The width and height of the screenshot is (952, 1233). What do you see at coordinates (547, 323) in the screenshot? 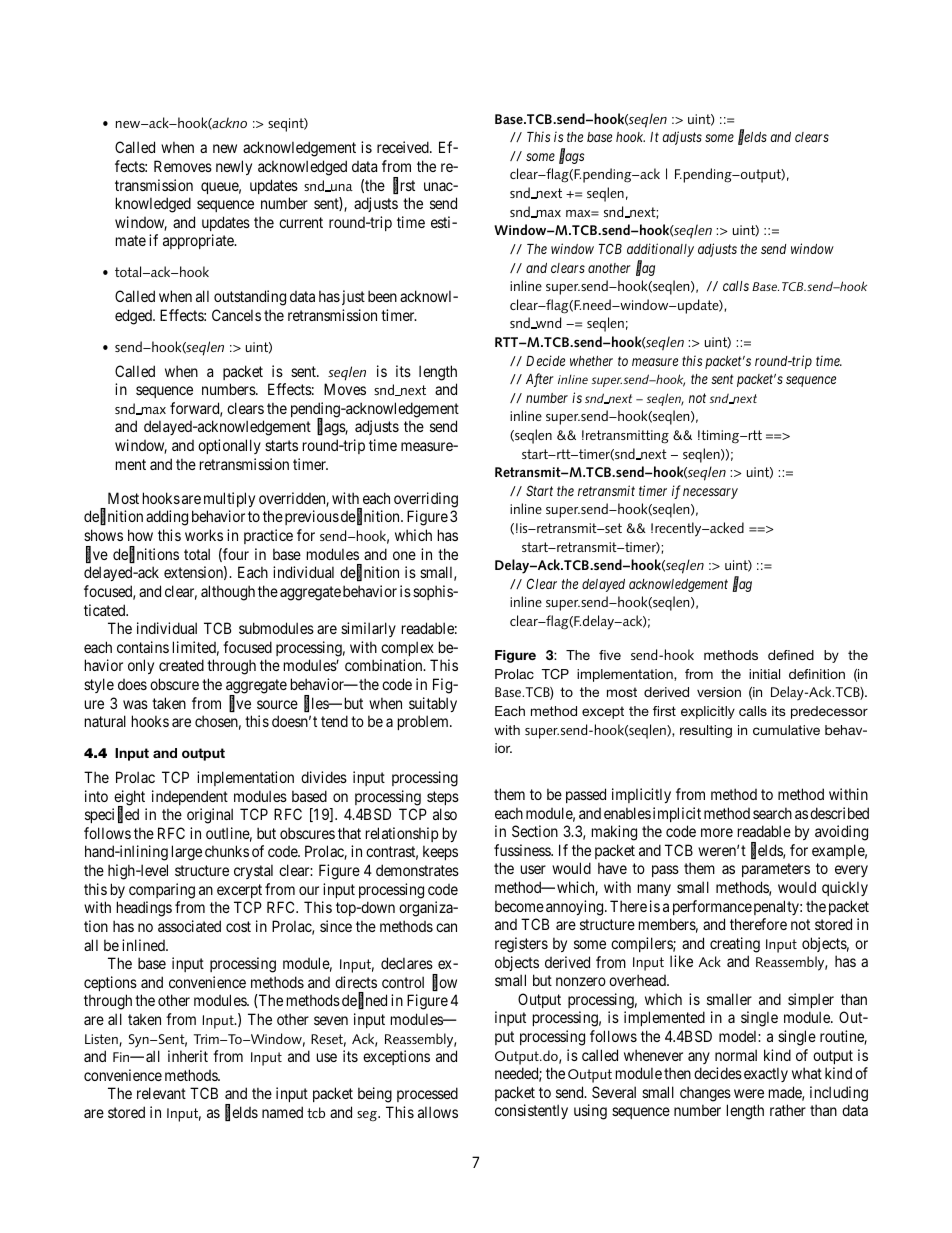
I see `wnd` at bounding box center [547, 323].
